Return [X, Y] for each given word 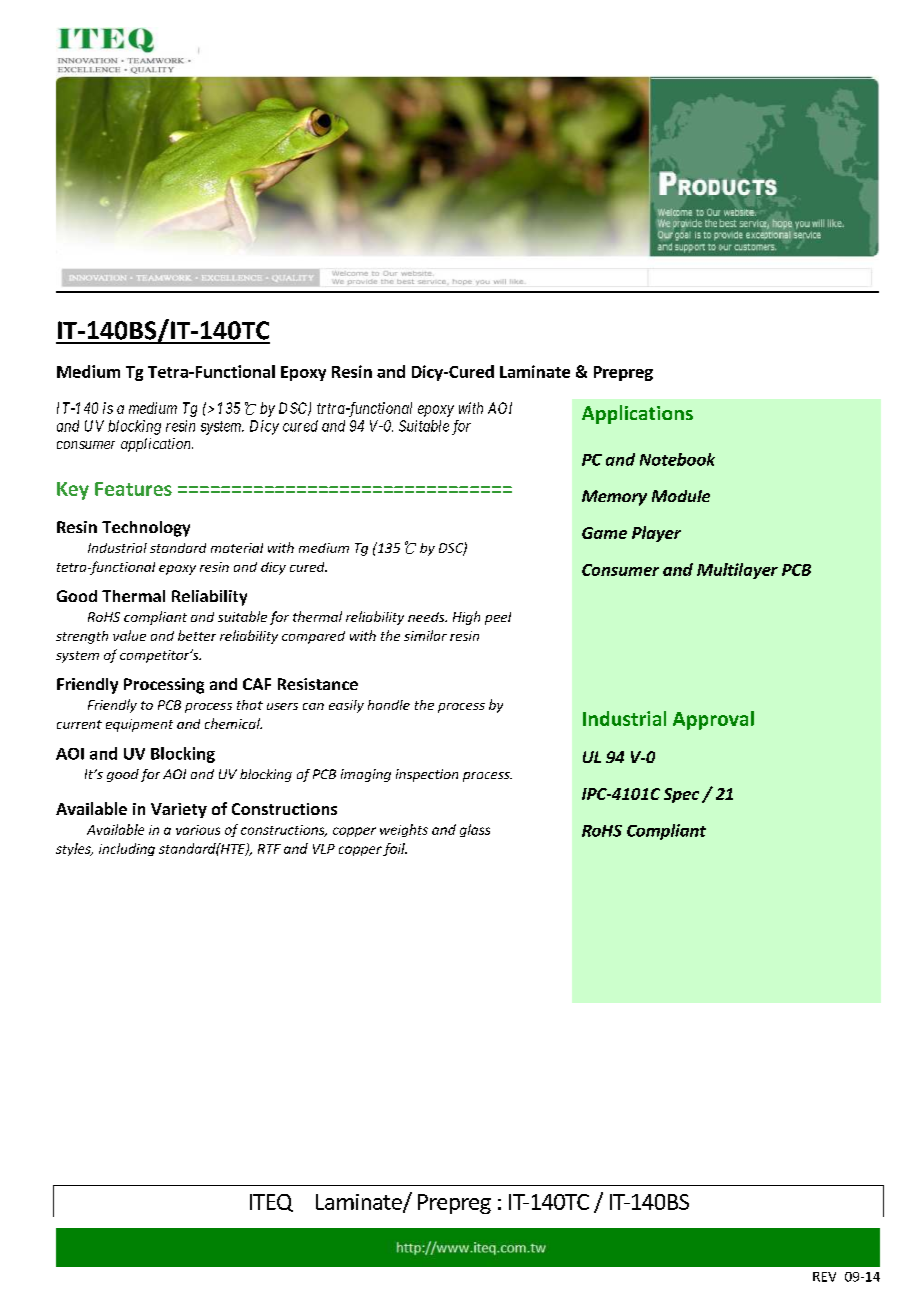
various [198, 830]
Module [681, 496]
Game [604, 533]
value [129, 635]
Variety [179, 810]
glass [475, 830]
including [127, 849]
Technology [146, 529]
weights [404, 830]
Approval [713, 720]
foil [395, 849]
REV [824, 1277]
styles [74, 849]
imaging [366, 775]
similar [425, 635]
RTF [269, 849]
